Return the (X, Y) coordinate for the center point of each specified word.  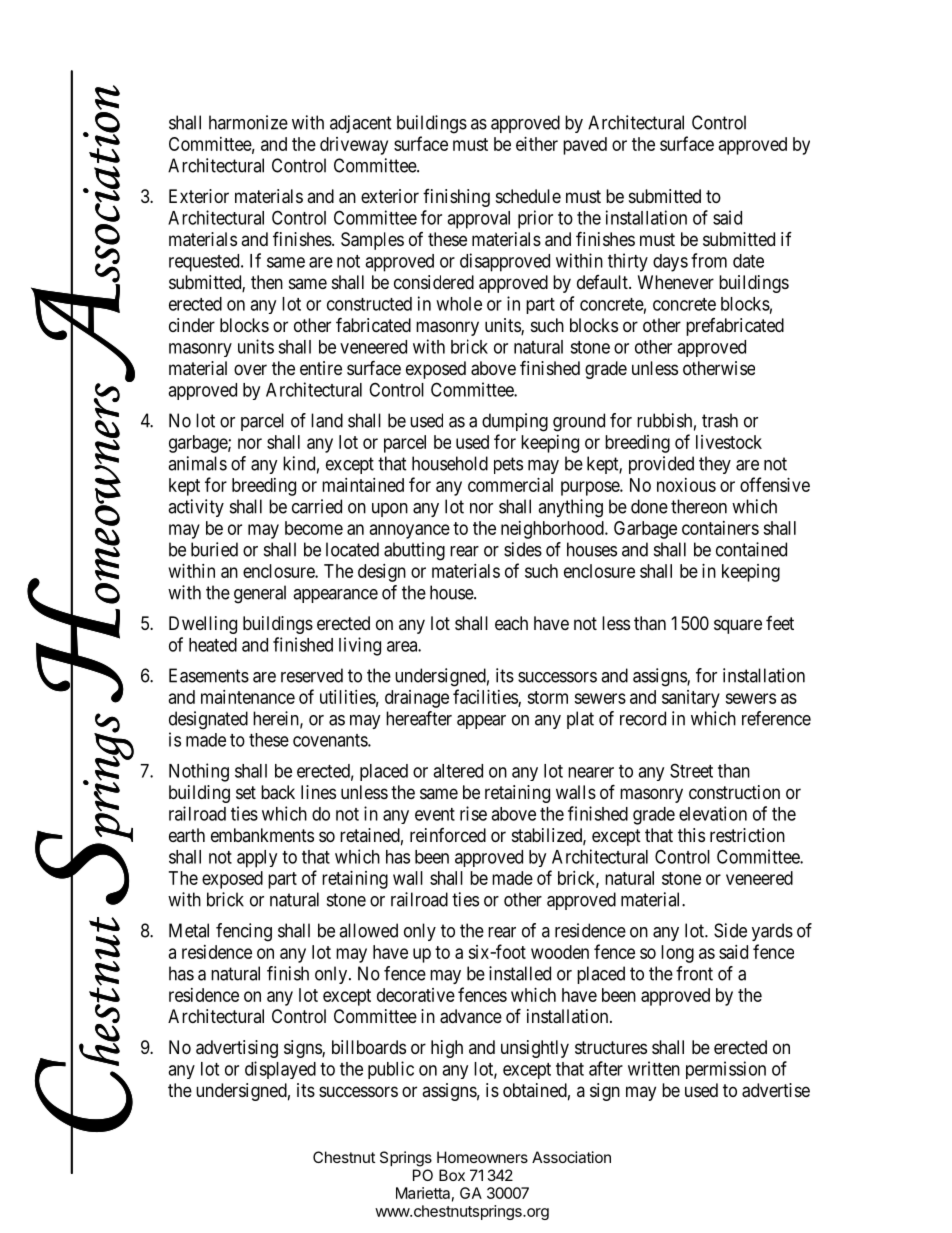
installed (520, 973)
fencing (244, 932)
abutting (414, 551)
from (709, 260)
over (250, 369)
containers (720, 528)
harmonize (248, 122)
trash (720, 420)
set (246, 792)
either (537, 144)
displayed (280, 1070)
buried (214, 549)
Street (691, 770)
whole (459, 304)
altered (458, 771)
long (677, 954)
